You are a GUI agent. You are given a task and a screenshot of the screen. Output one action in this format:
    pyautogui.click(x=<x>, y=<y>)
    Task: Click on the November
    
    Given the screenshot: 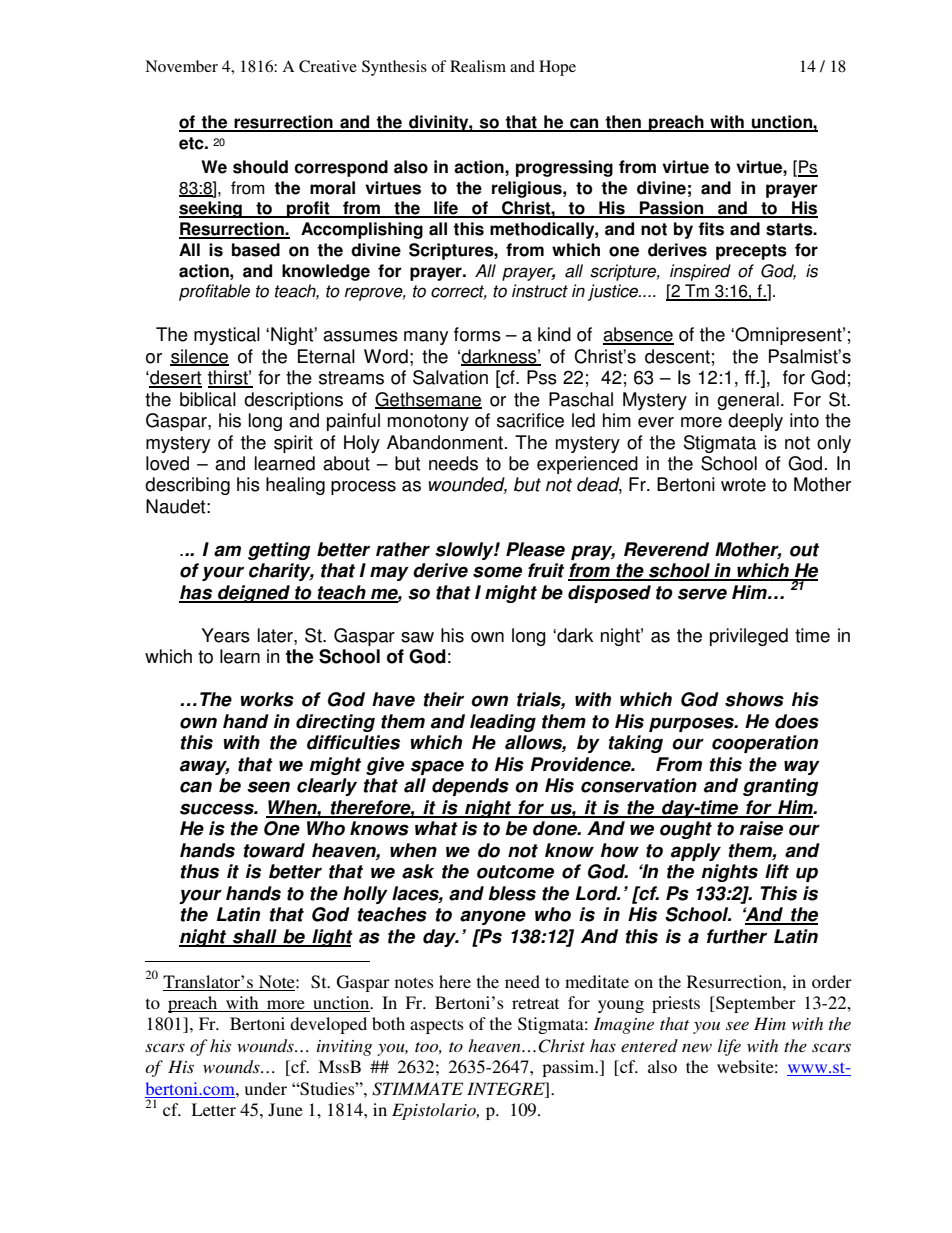 What is the action you would take?
    pyautogui.click(x=181, y=66)
